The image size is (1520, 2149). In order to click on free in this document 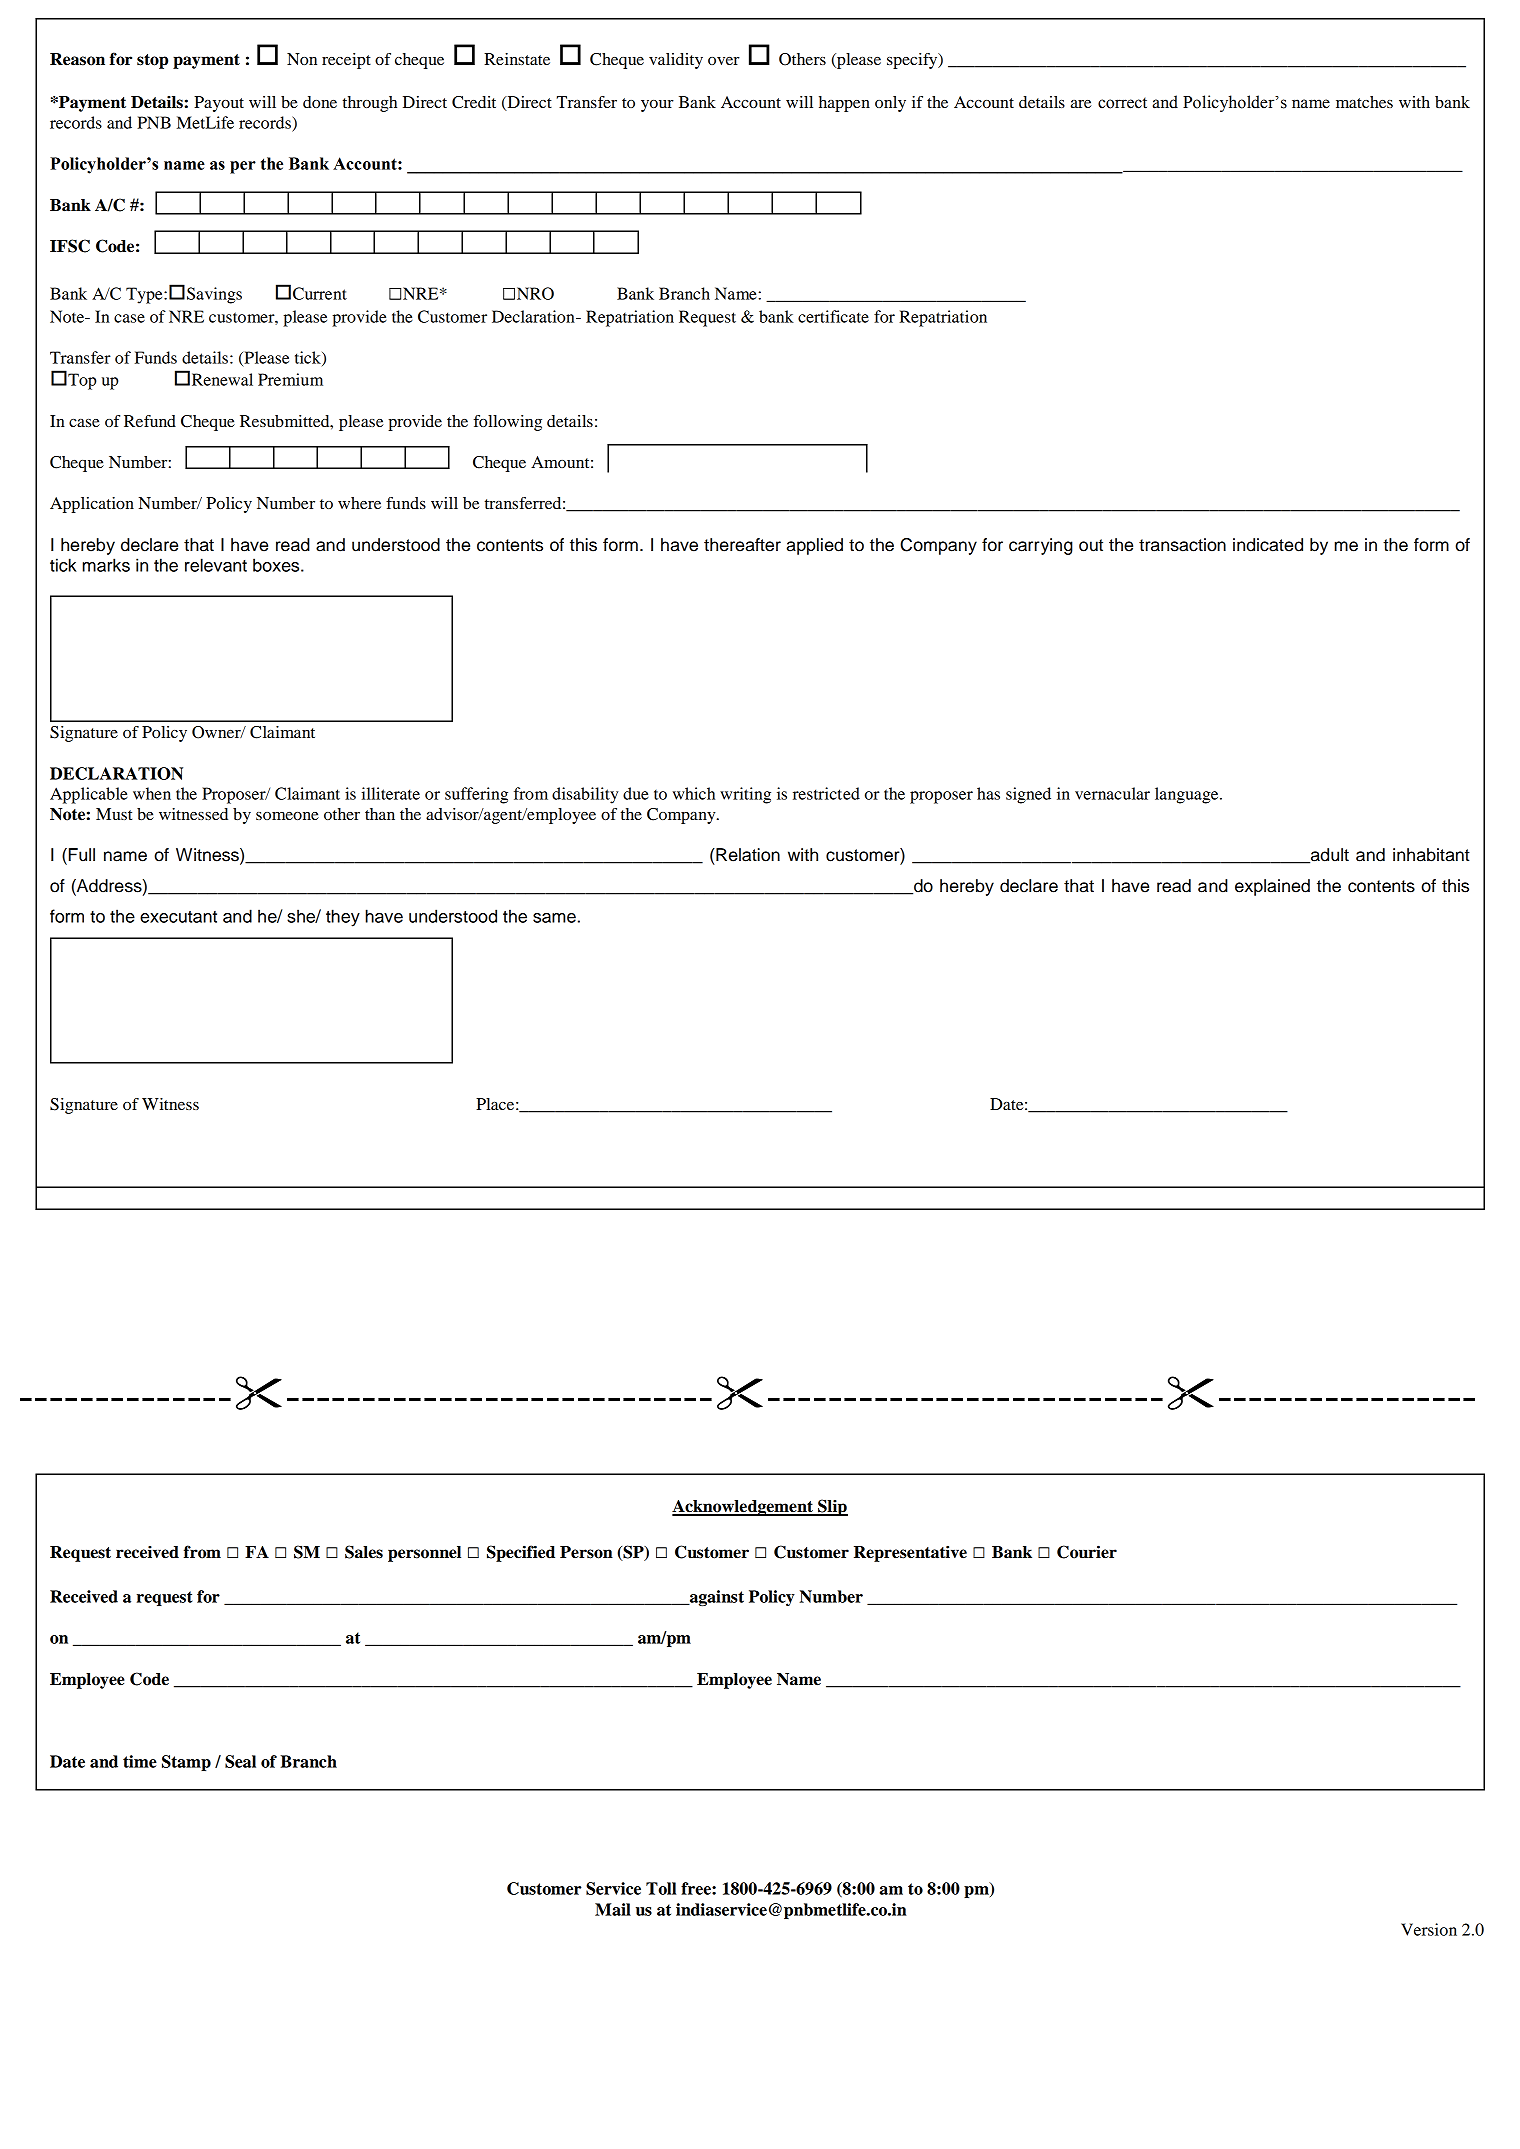, I will do `click(697, 1888)`.
